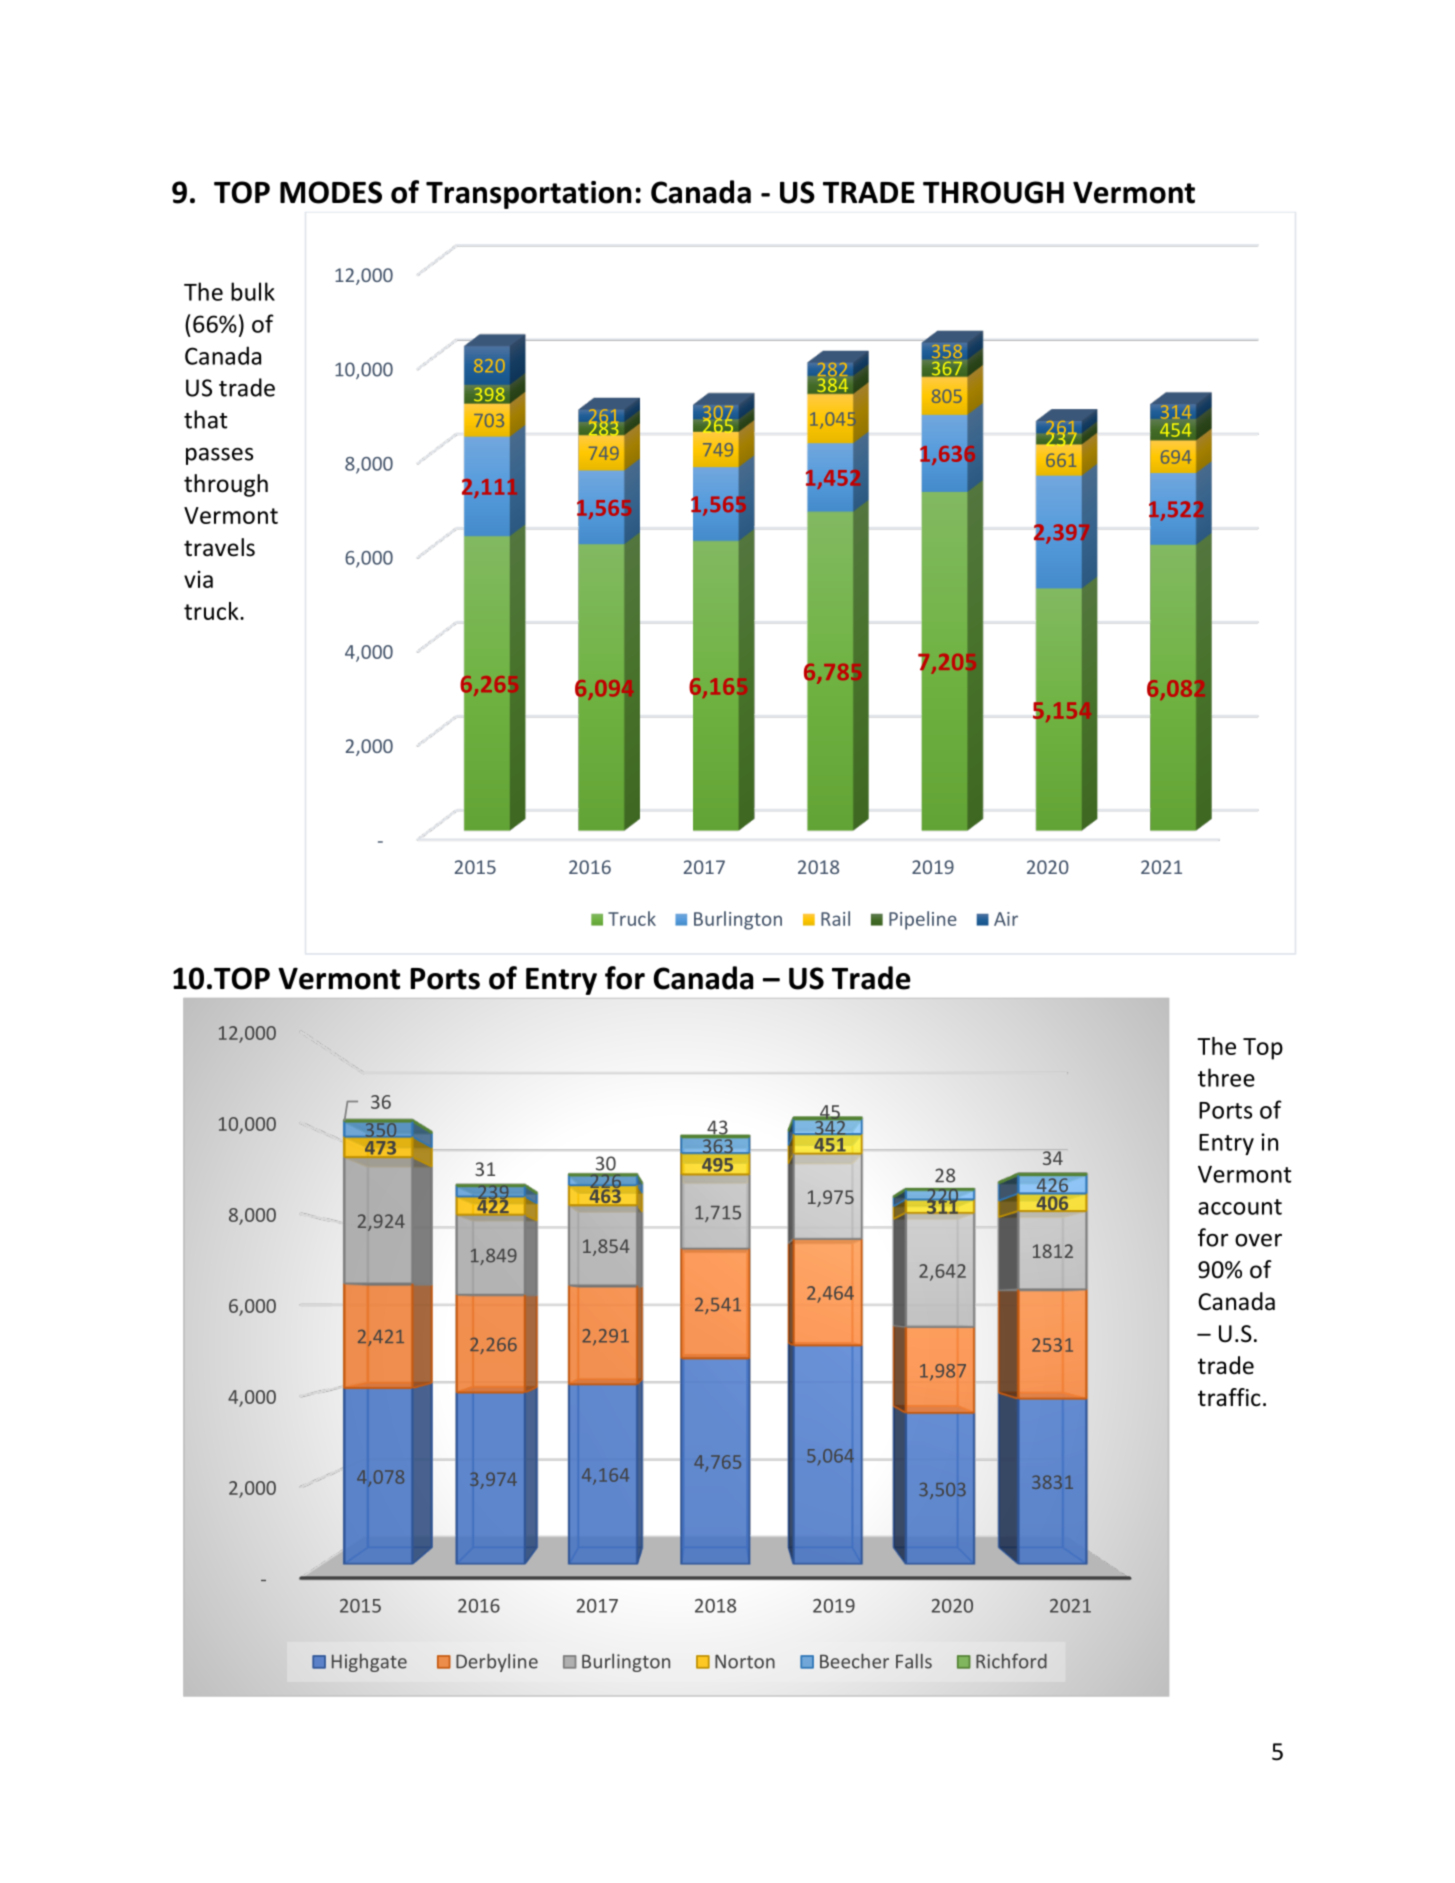 The image size is (1455, 1883). What do you see at coordinates (369, 1663) in the document?
I see `Highgate` at bounding box center [369, 1663].
